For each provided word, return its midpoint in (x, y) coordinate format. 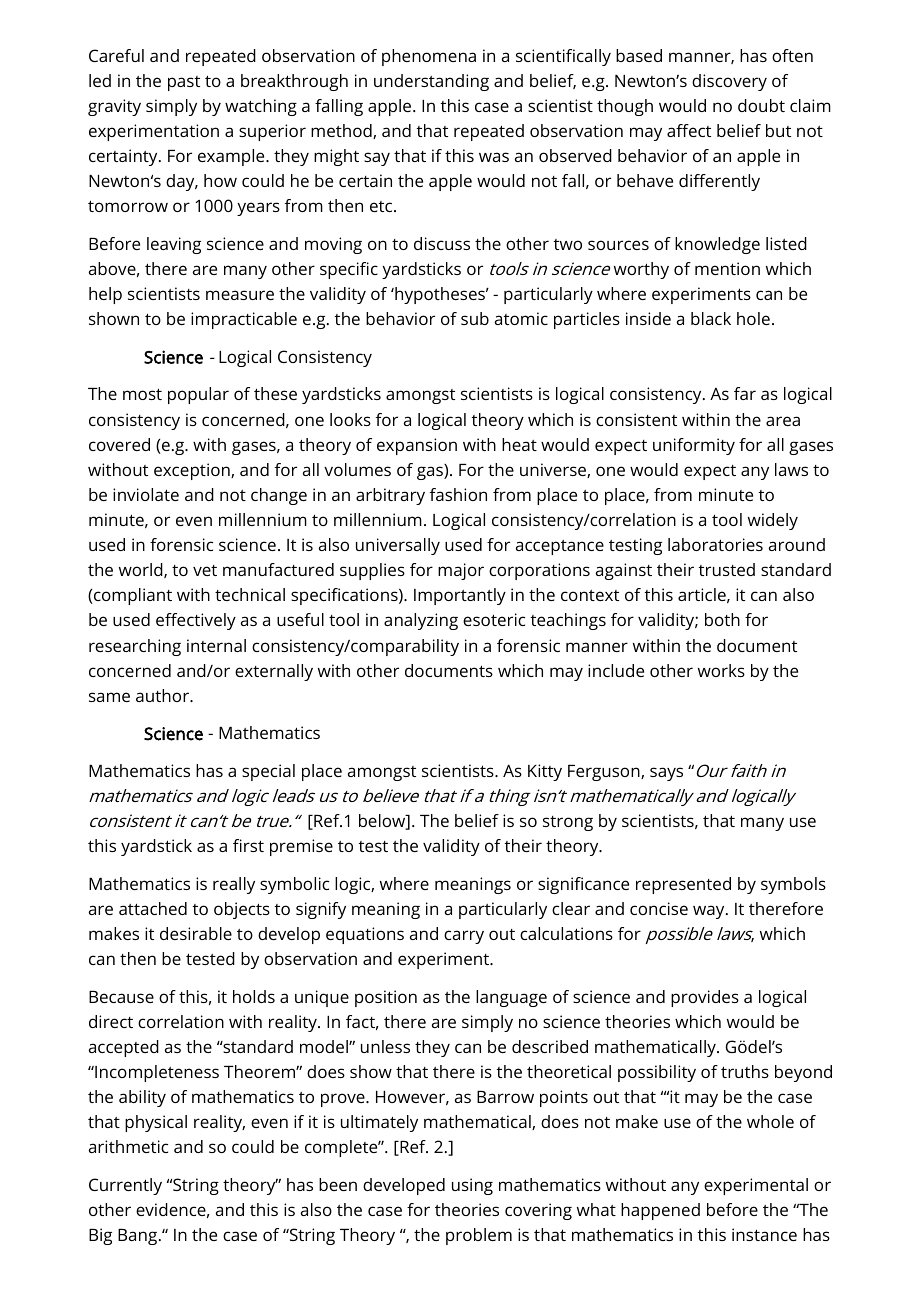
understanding (431, 82)
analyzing (421, 621)
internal (216, 645)
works (721, 670)
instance (764, 1234)
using (472, 1186)
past (184, 83)
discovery (729, 82)
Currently (125, 1186)
